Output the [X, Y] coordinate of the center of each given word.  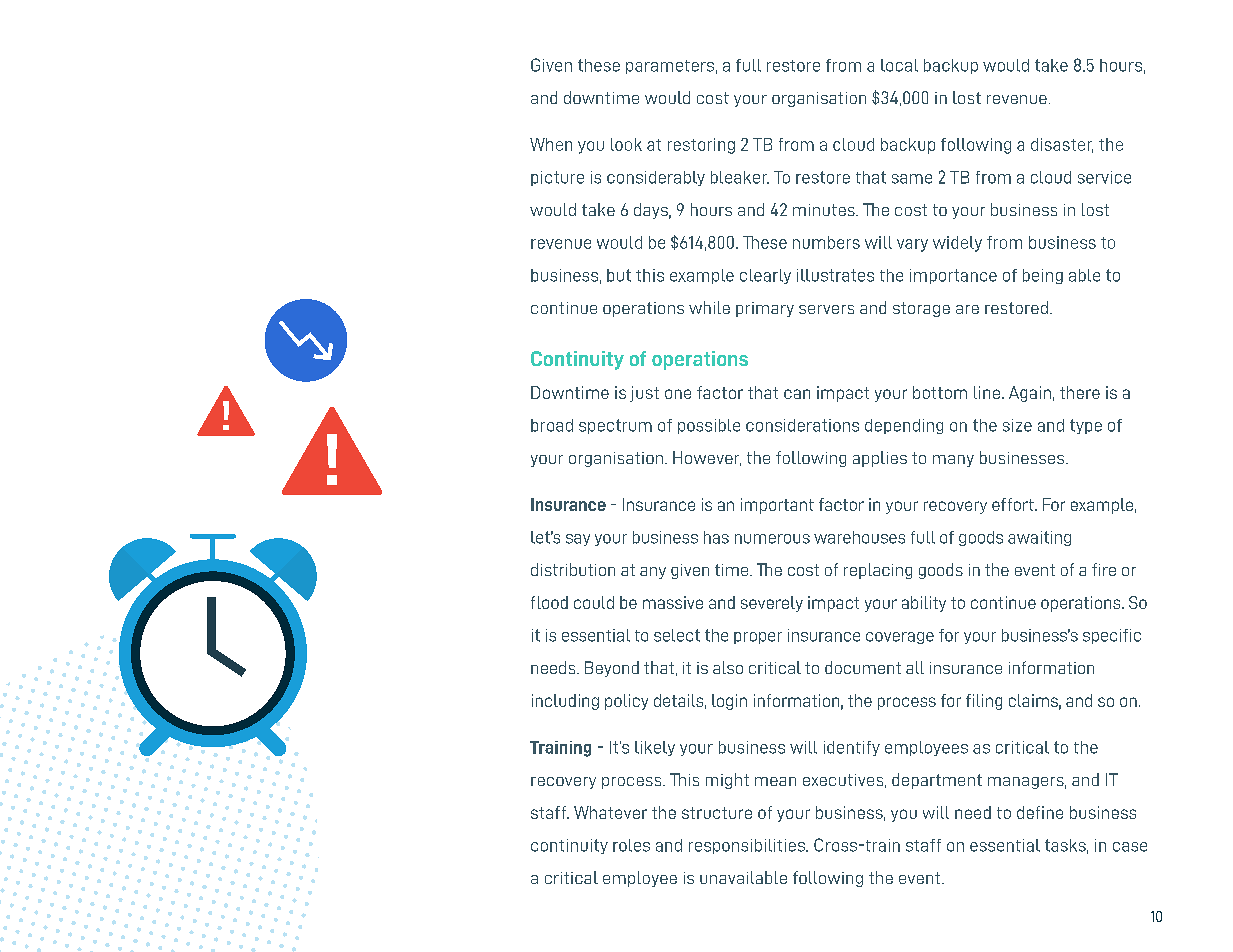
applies [880, 459]
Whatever [610, 812]
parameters [670, 67]
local [899, 65]
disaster [1062, 145]
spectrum [615, 426]
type [1086, 426]
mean [775, 781]
